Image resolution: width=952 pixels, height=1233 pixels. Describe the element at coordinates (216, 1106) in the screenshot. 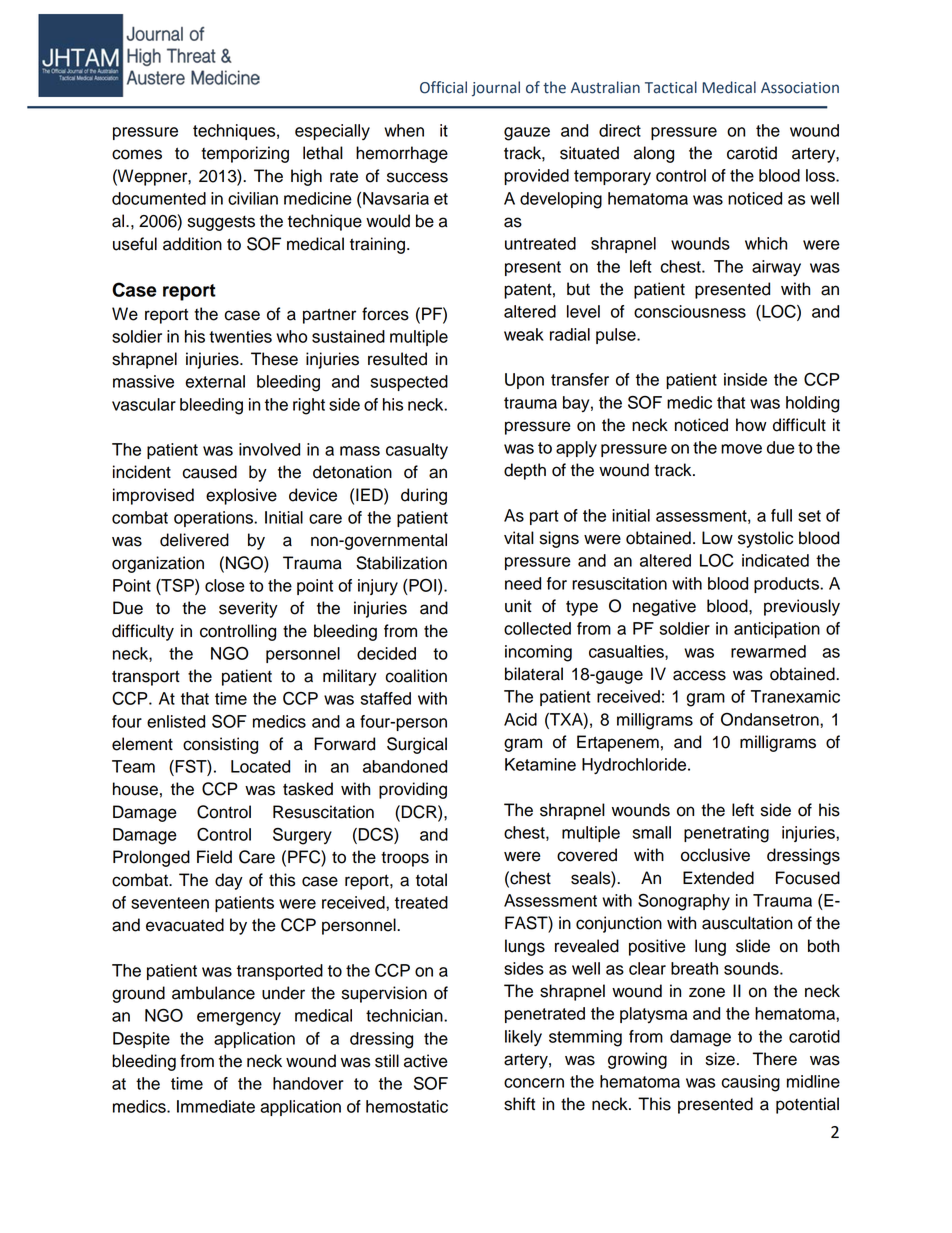

I see `Immediate` at that location.
